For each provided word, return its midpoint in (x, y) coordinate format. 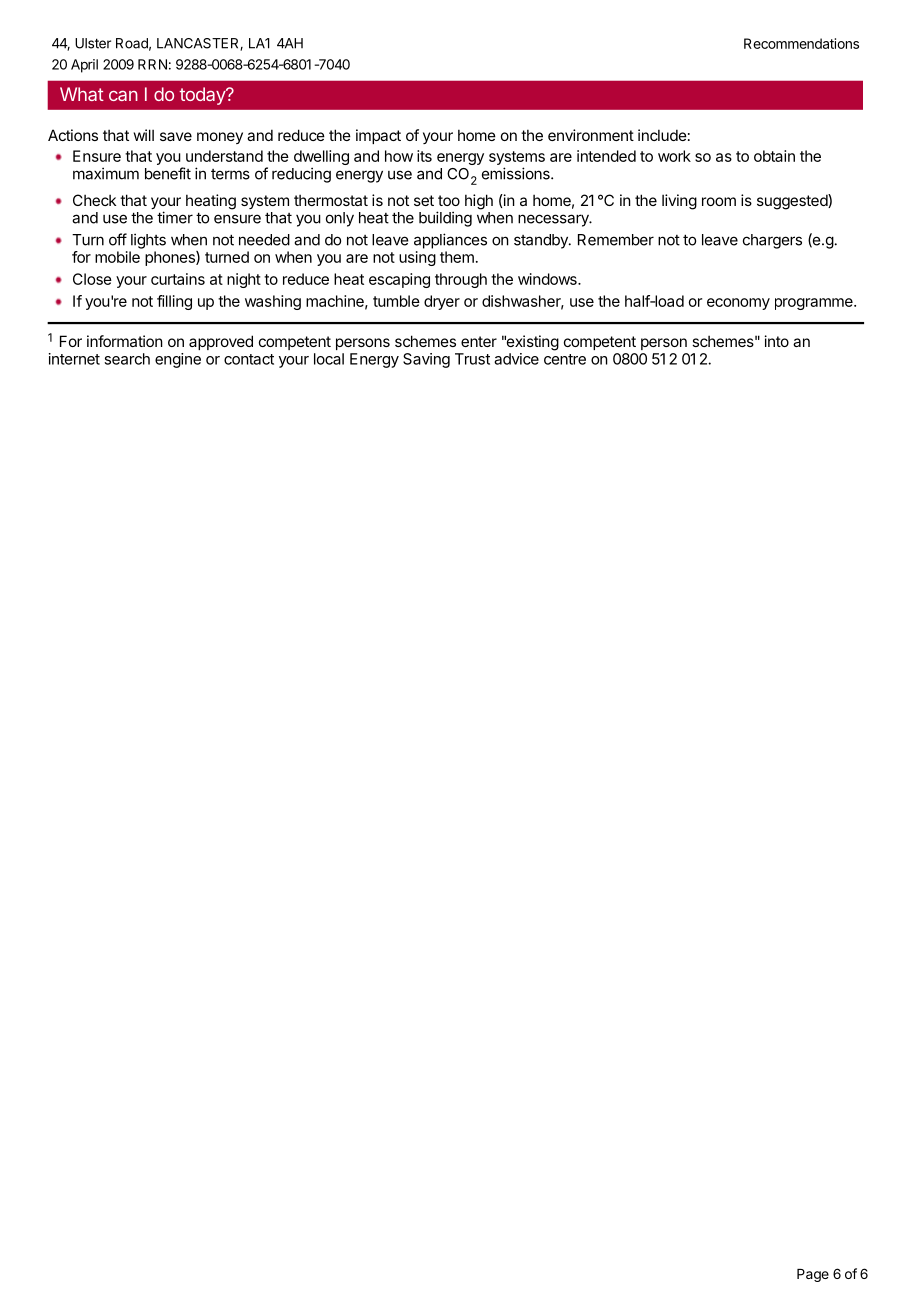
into (777, 341)
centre (565, 359)
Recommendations (801, 43)
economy (738, 304)
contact (249, 359)
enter (479, 341)
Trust (472, 359)
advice (516, 359)
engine (178, 360)
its (424, 156)
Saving (426, 360)
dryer (442, 302)
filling (174, 302)
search (127, 359)
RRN (152, 64)
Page (813, 1275)
